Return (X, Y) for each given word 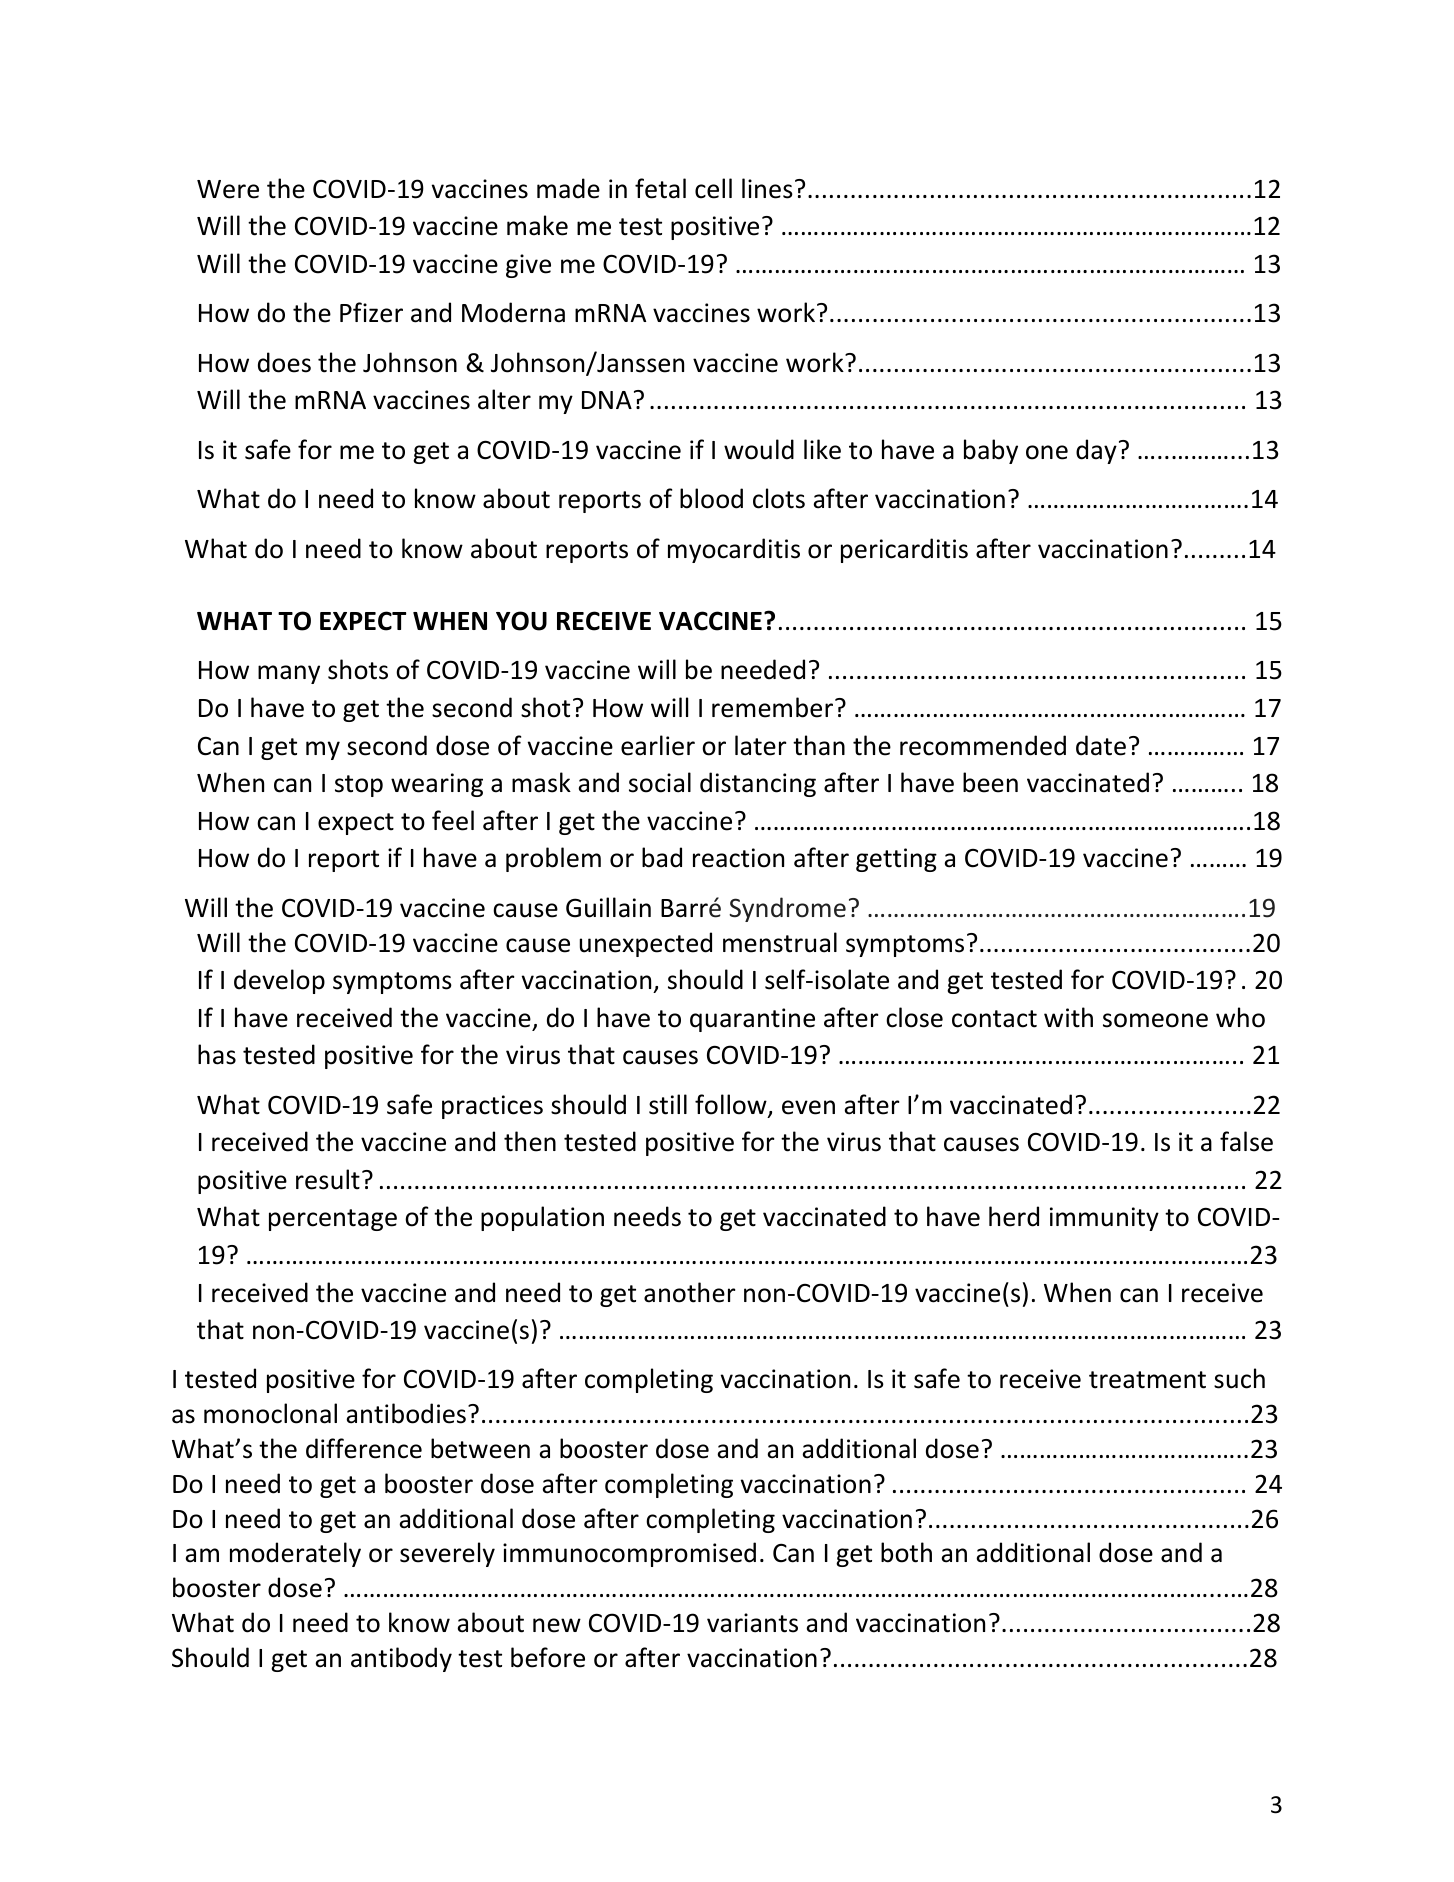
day (1096, 451)
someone (1155, 1020)
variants (752, 1623)
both (906, 1552)
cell (713, 188)
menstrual (780, 942)
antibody (401, 1659)
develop (279, 981)
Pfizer (371, 312)
